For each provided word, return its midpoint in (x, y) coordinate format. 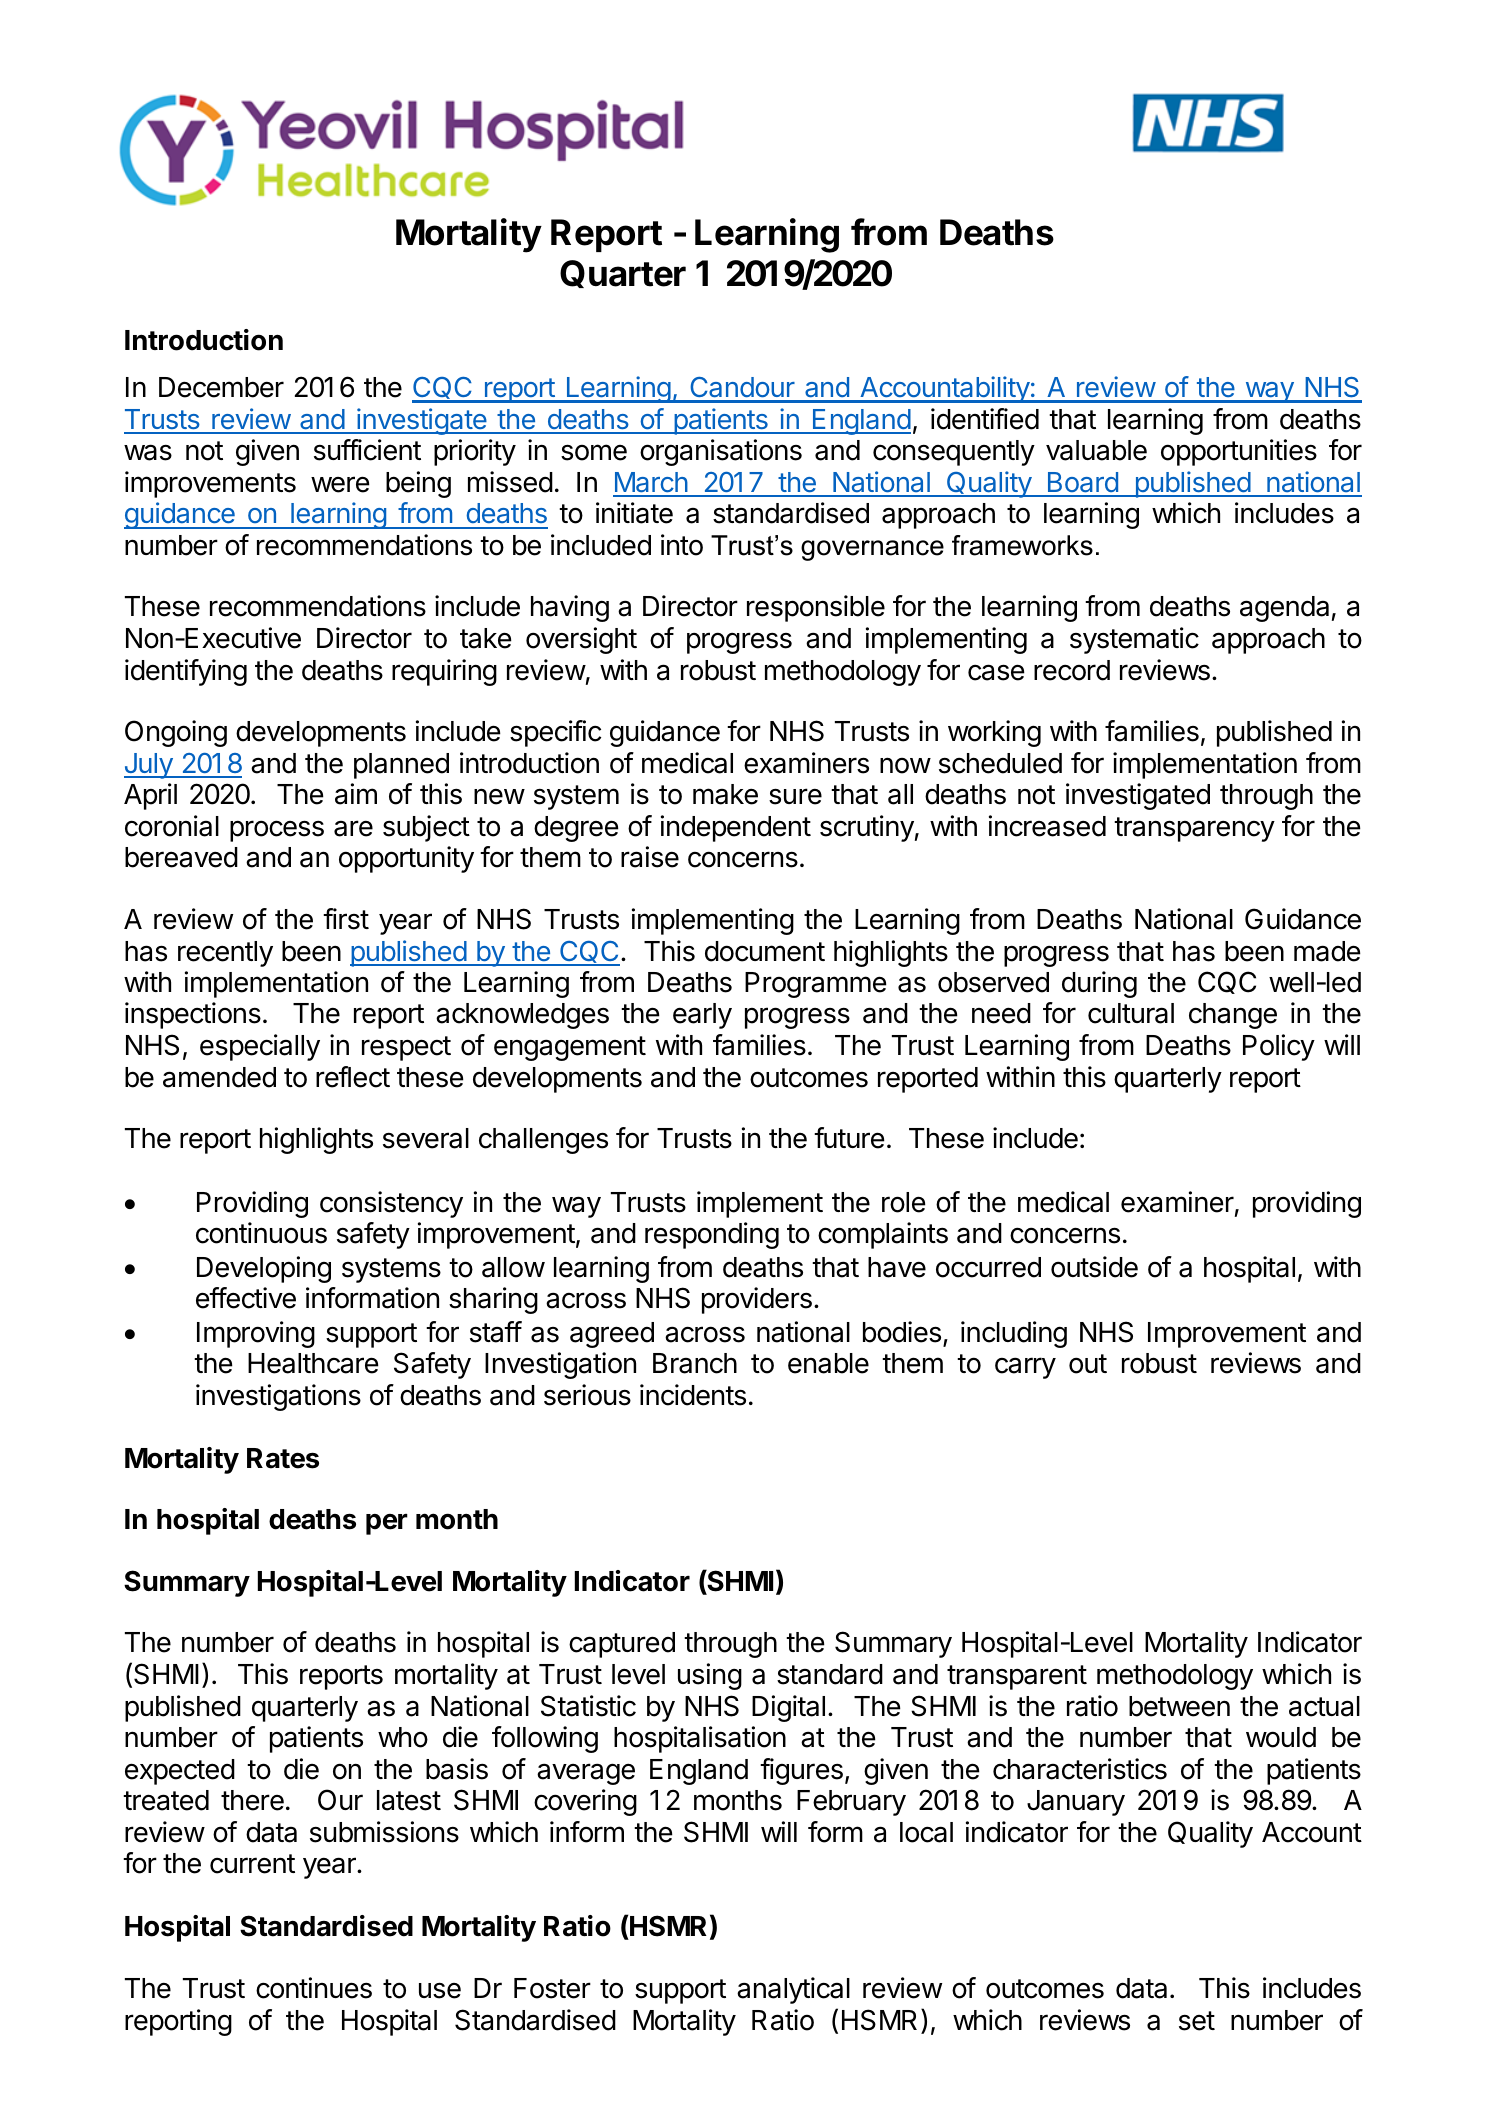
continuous (261, 1233)
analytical (793, 1990)
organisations (721, 452)
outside (1094, 1267)
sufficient (367, 450)
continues (314, 1988)
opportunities (1239, 452)
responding (712, 1235)
